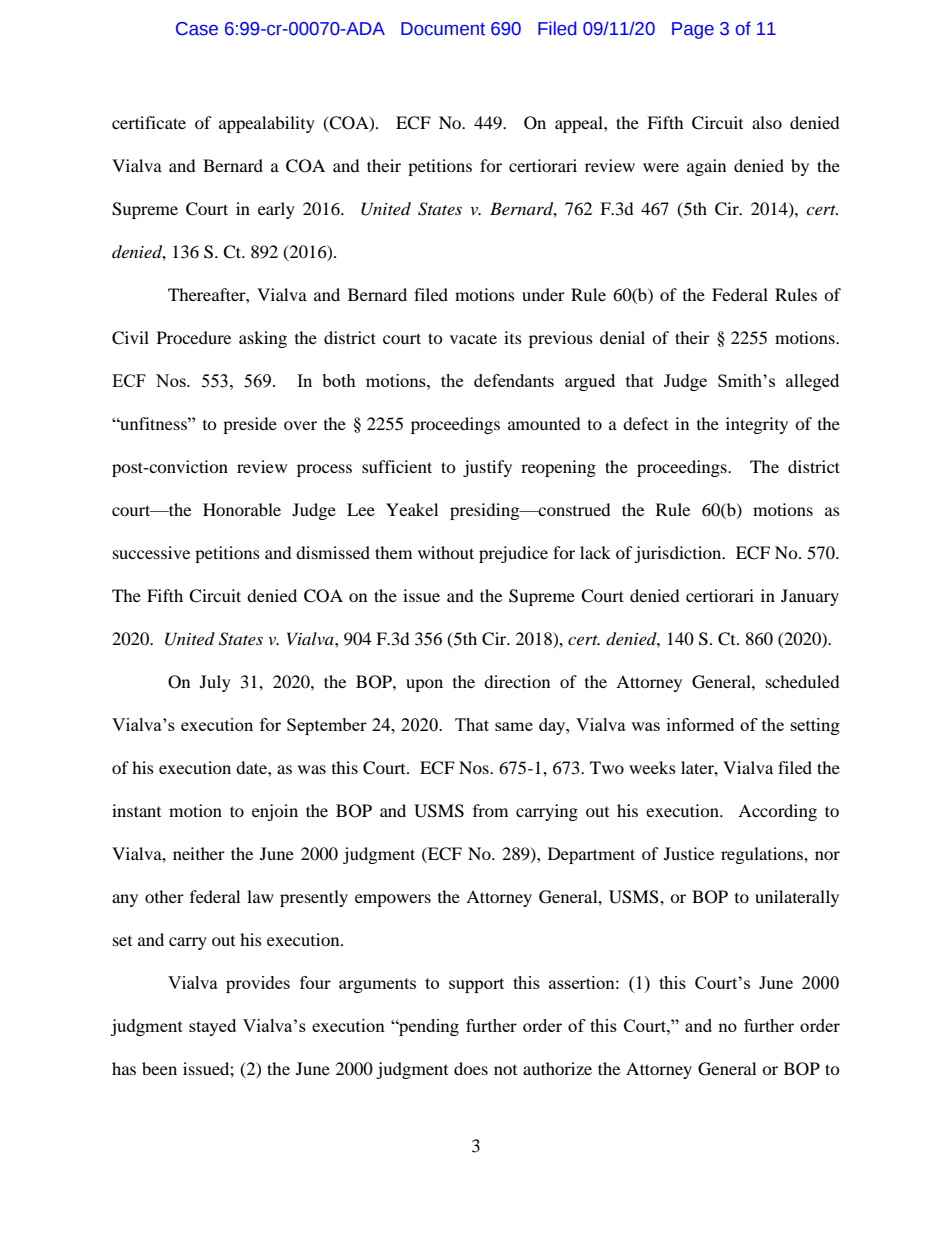 This screenshot has height=1233, width=952. What do you see at coordinates (514, 726) in the screenshot?
I see `same` at bounding box center [514, 726].
